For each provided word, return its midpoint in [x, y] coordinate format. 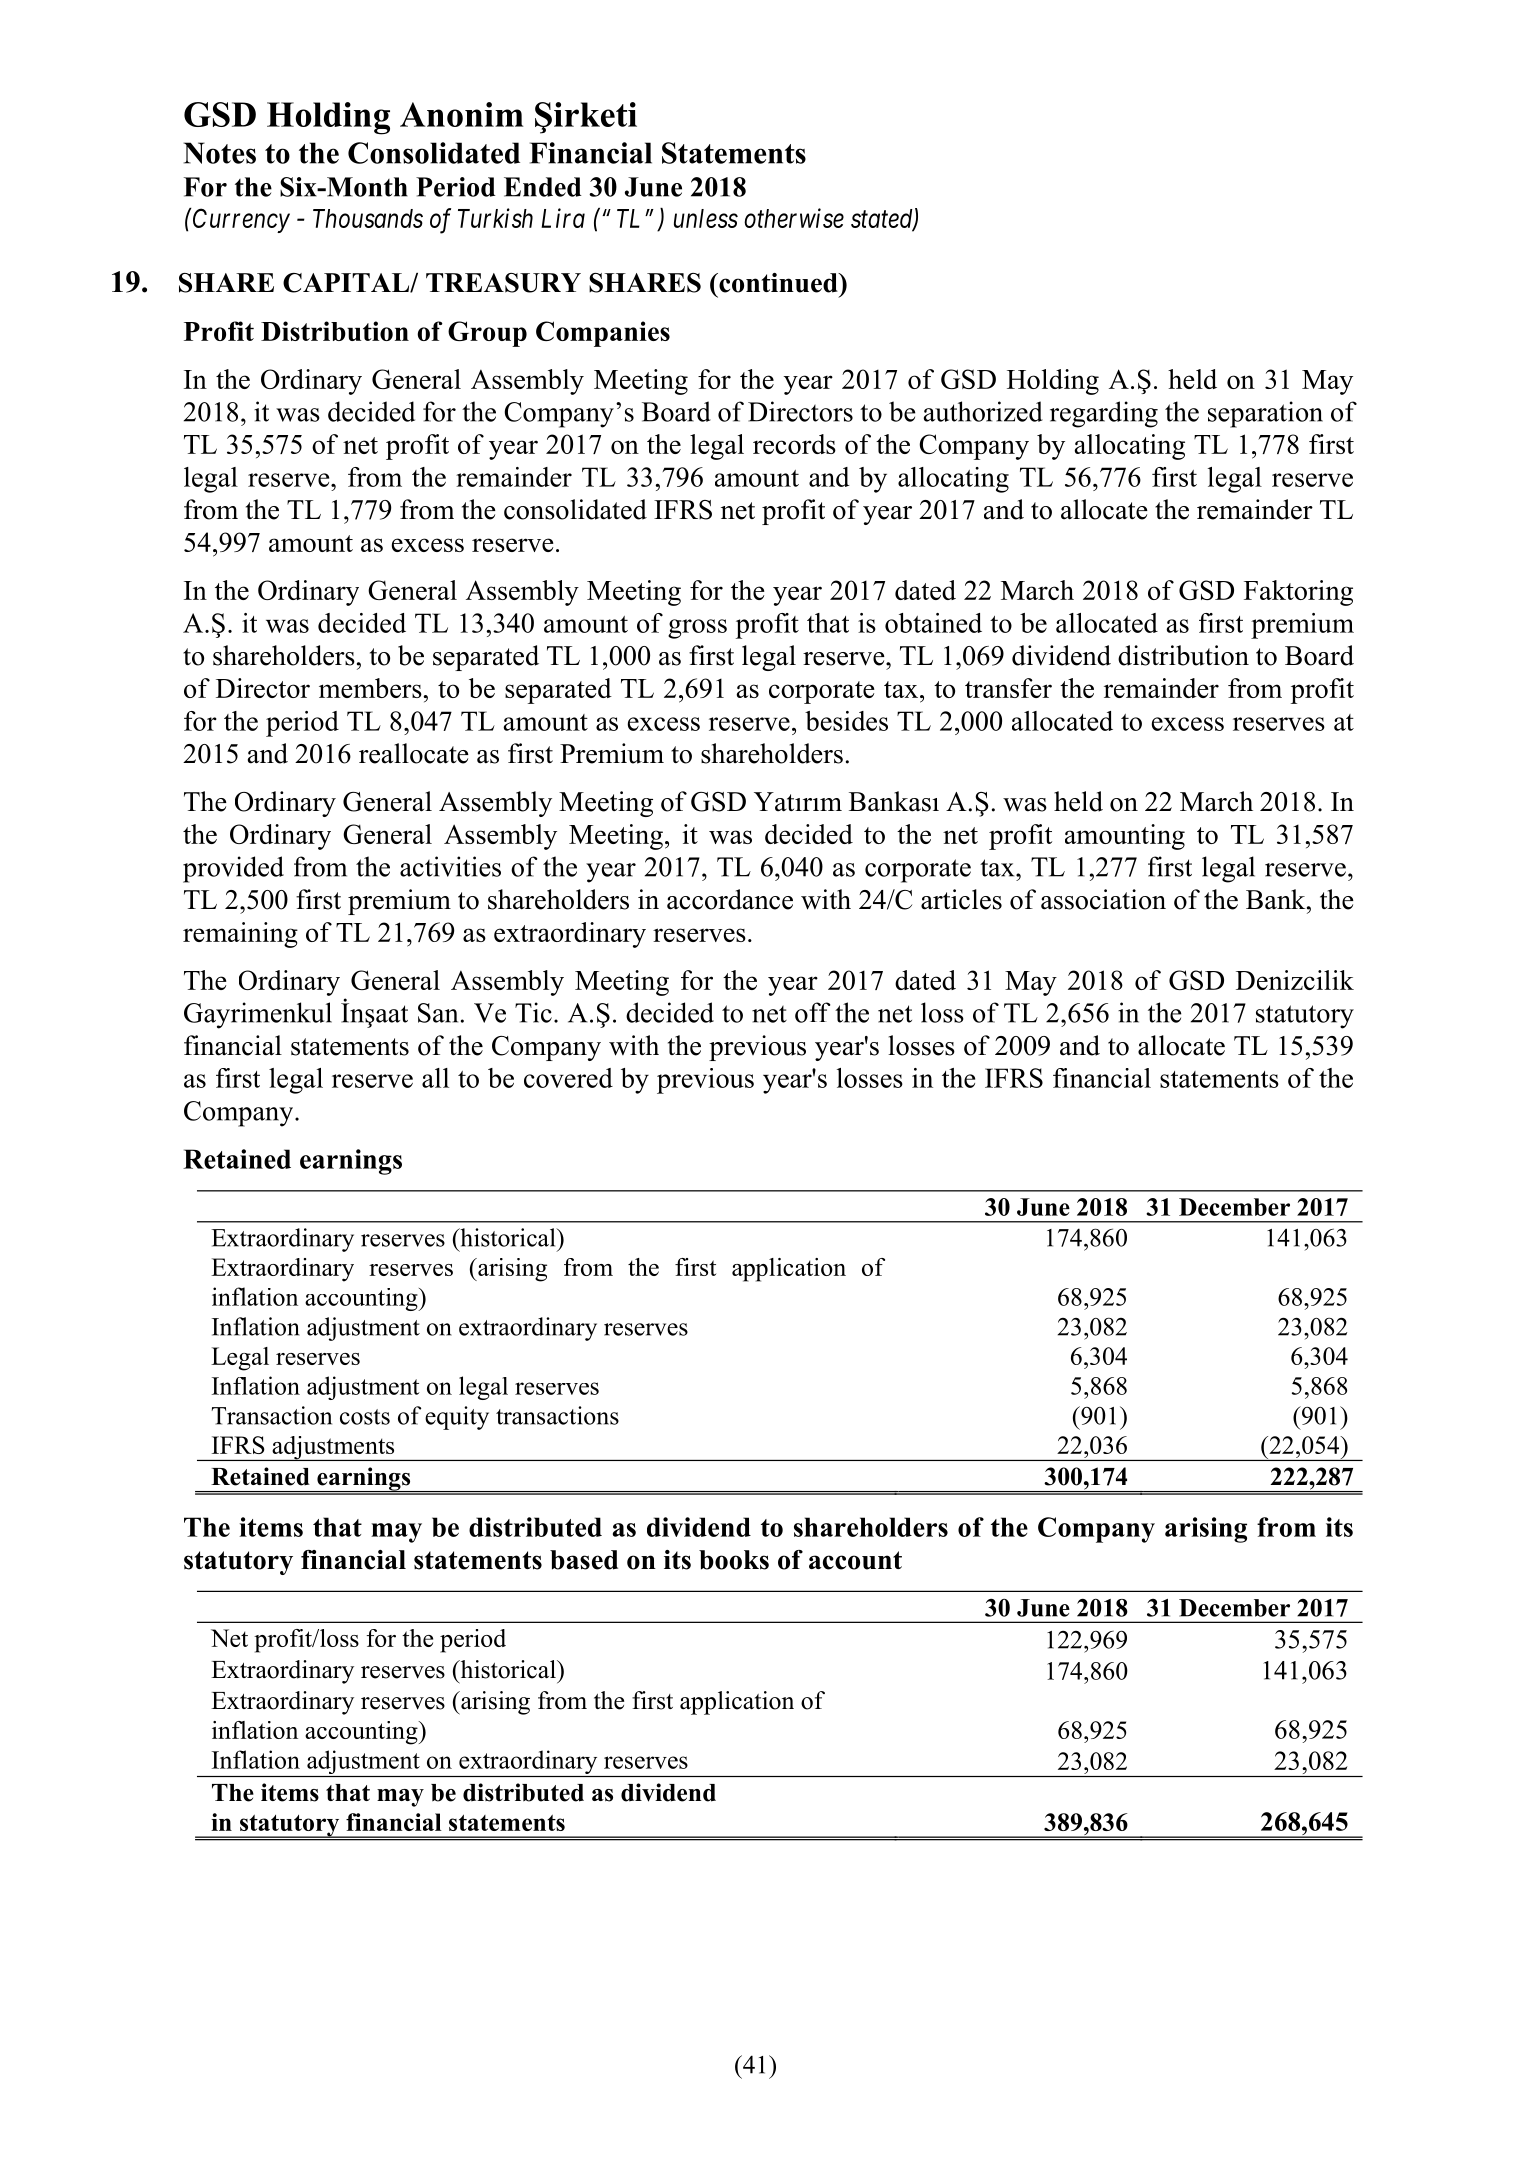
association [1103, 899]
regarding [1104, 414]
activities [450, 866]
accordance [730, 899]
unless [706, 218]
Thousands [368, 218]
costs [365, 1417]
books [734, 1560]
